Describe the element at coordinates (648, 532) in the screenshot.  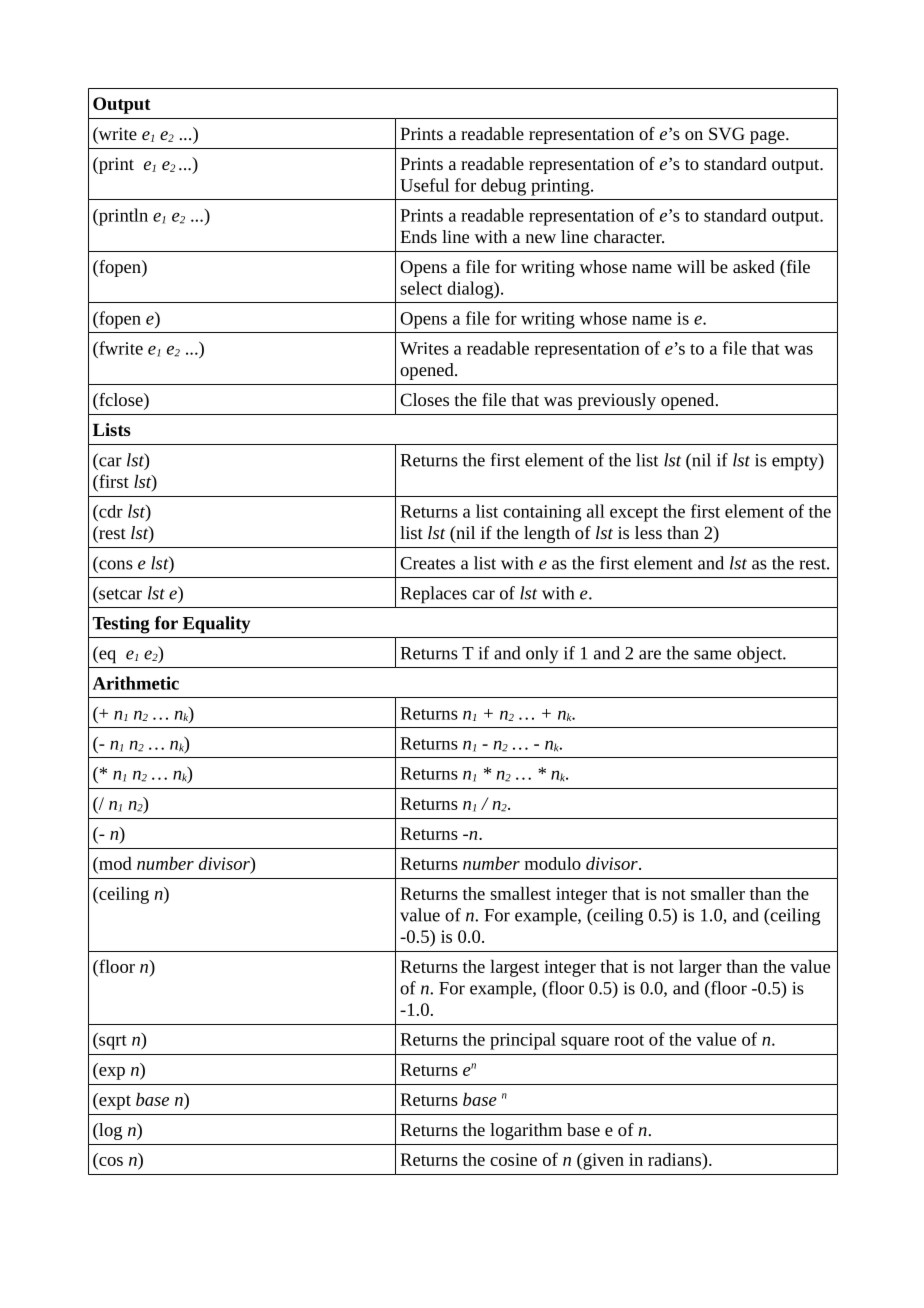
I see `less` at that location.
